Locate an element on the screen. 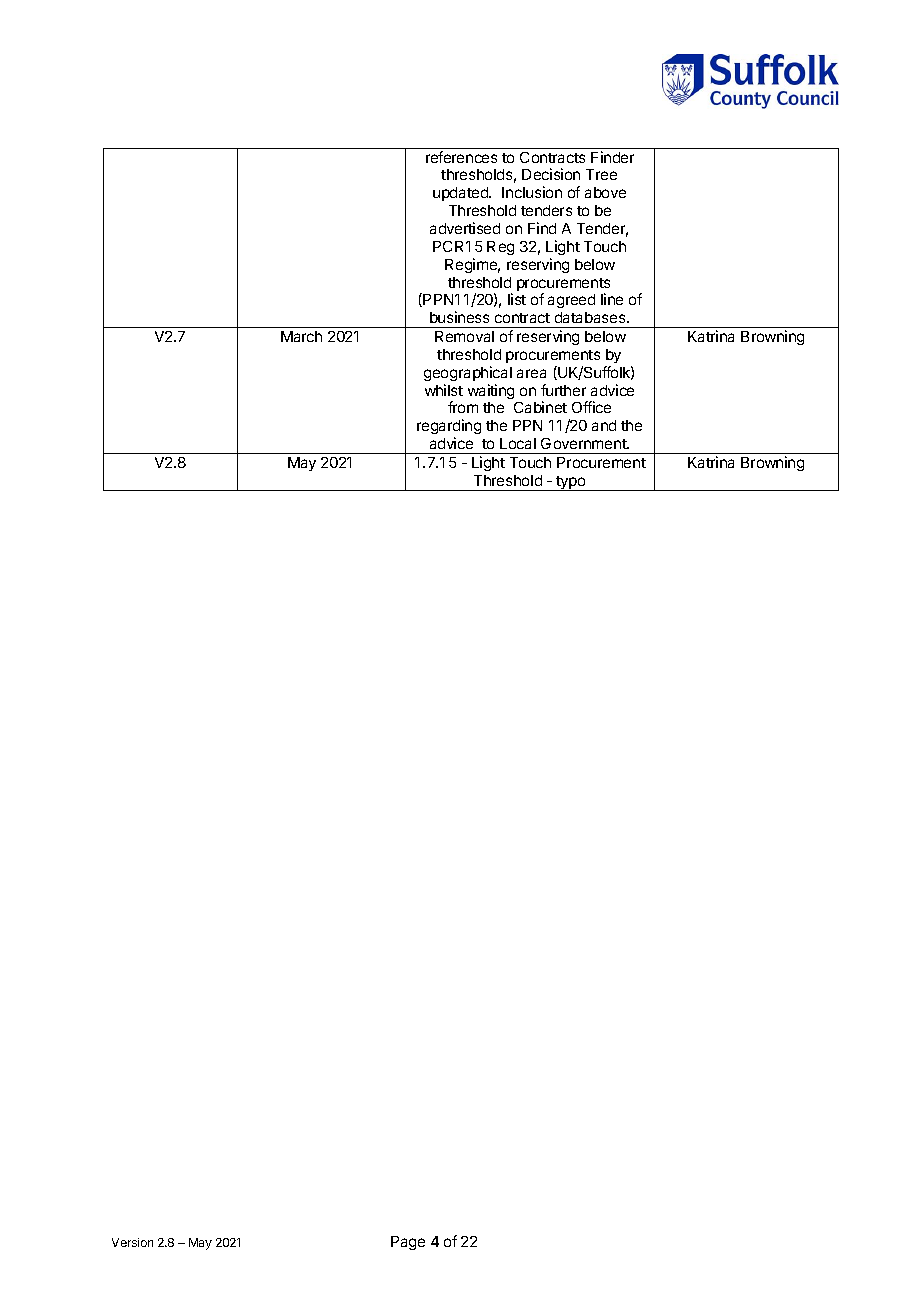 This screenshot has height=1308, width=924. Decision is located at coordinates (551, 174).
